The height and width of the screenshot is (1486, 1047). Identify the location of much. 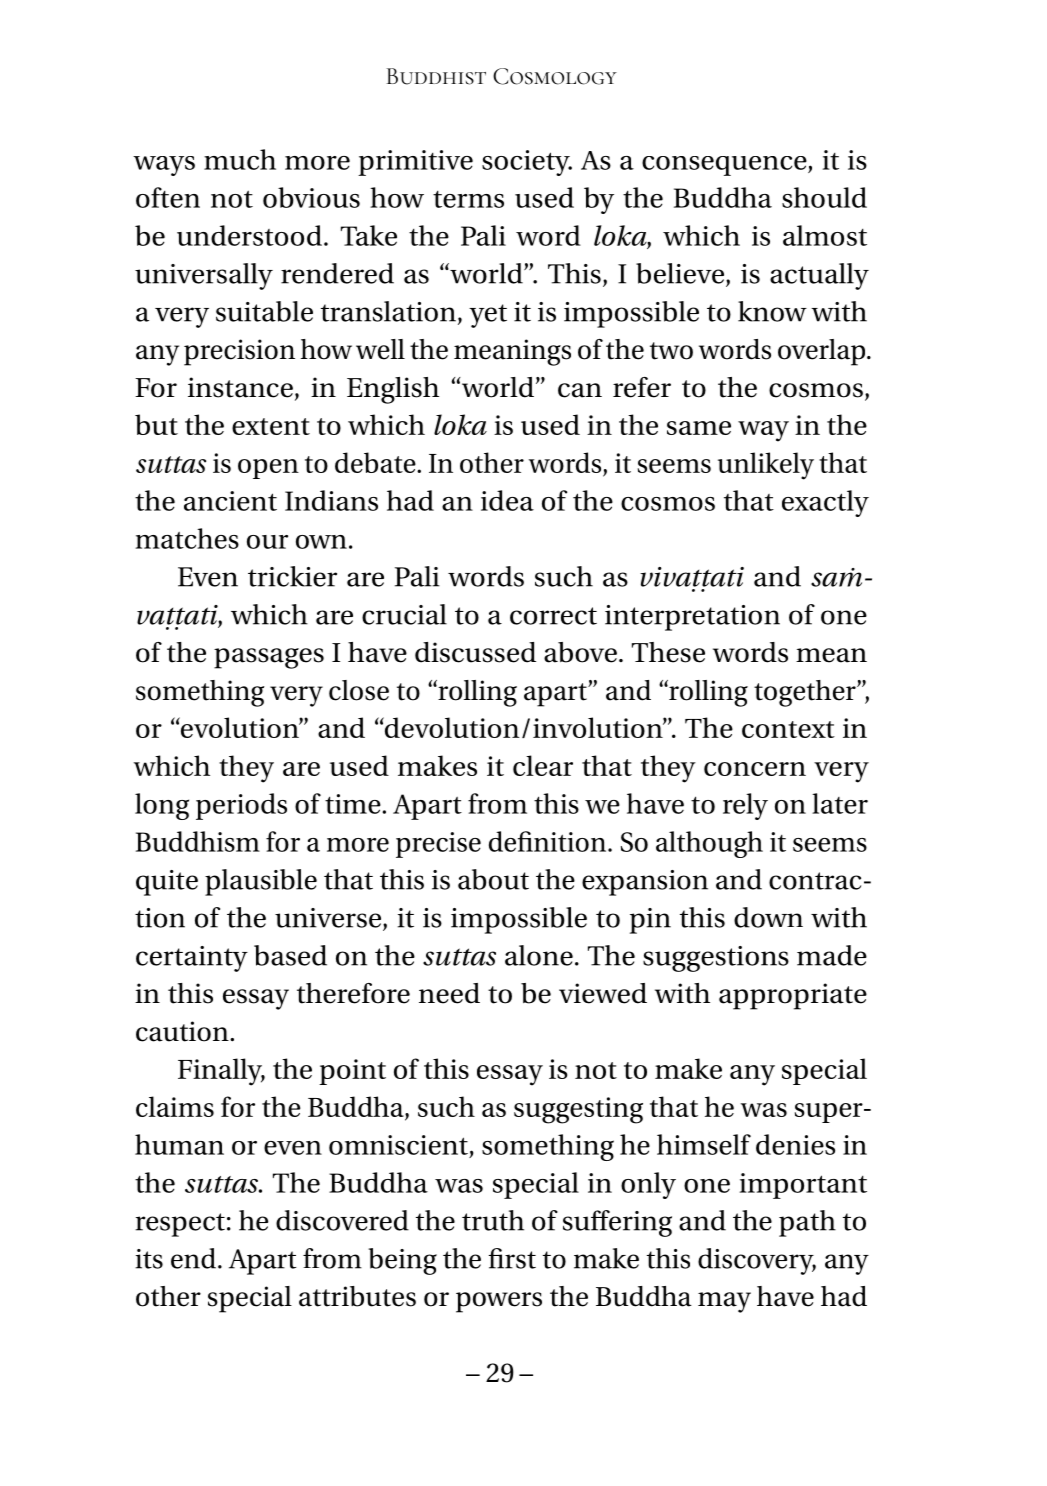
(240, 159).
